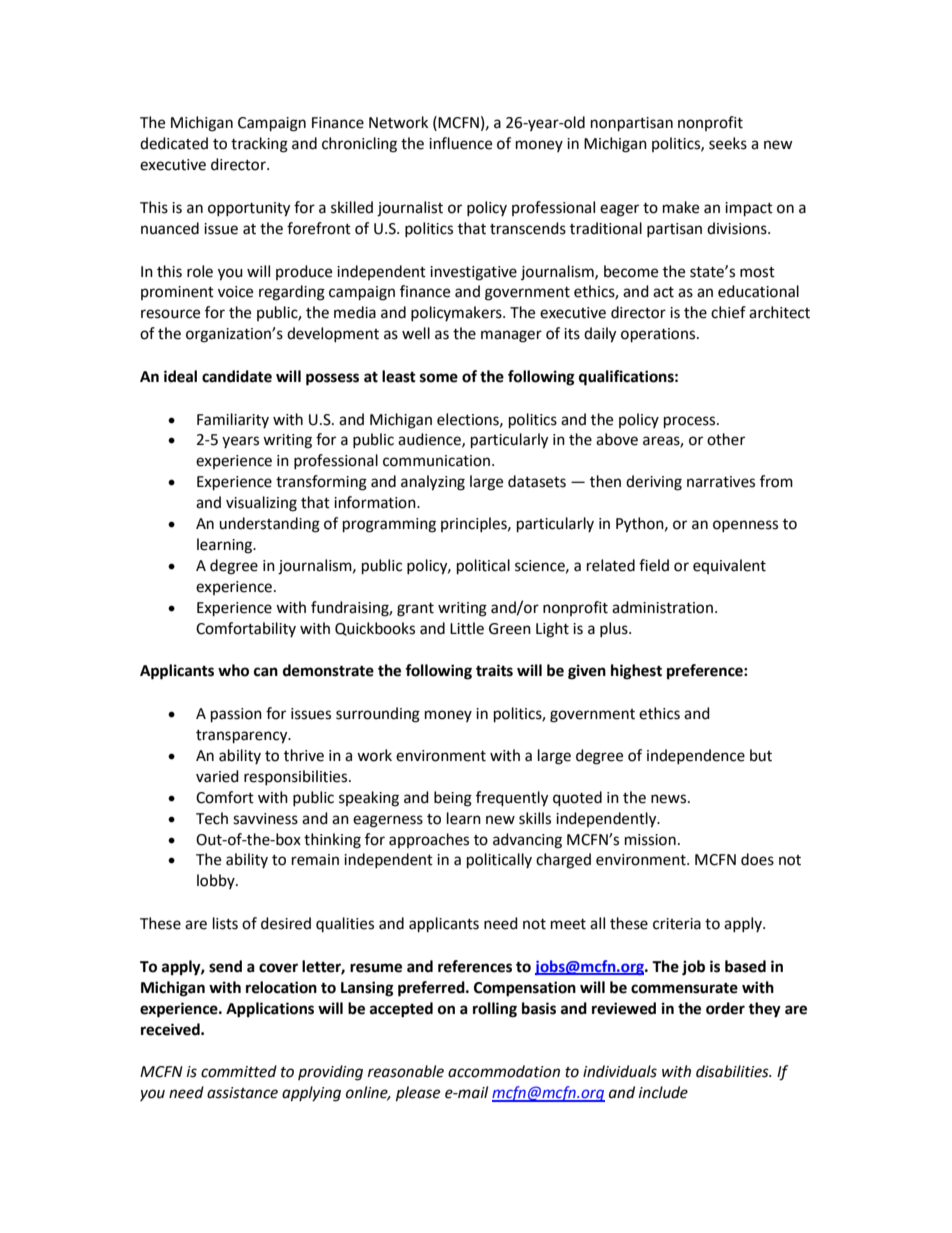  Describe the element at coordinates (696, 756) in the page. I see `independence` at that location.
